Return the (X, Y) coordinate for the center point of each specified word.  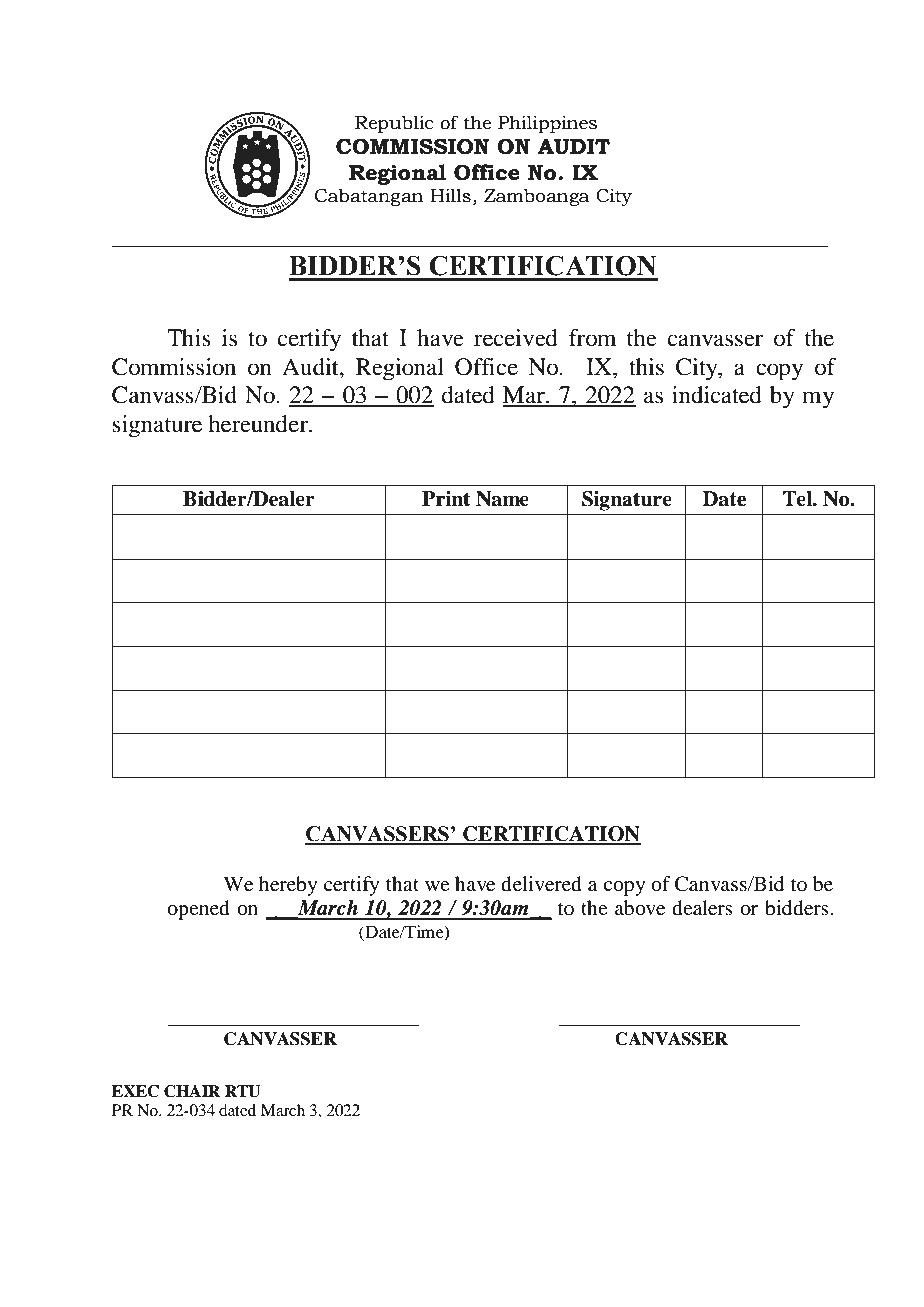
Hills (450, 195)
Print (446, 499)
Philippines (547, 124)
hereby (288, 886)
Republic (394, 124)
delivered (541, 884)
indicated (717, 395)
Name (502, 499)
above (640, 908)
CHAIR (192, 1091)
